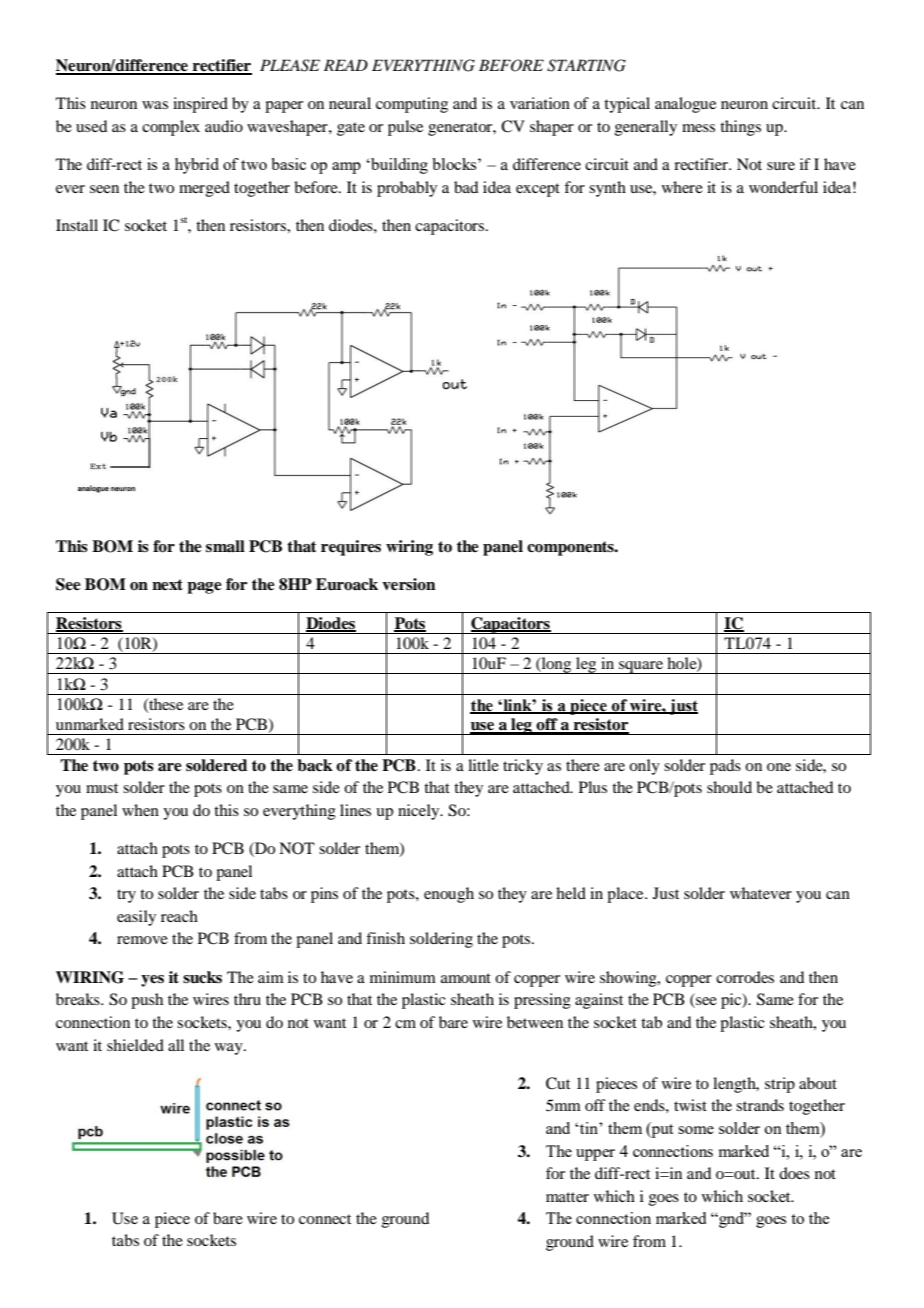 This screenshot has height=1308, width=924. What do you see at coordinates (140, 810) in the screenshot?
I see `when` at bounding box center [140, 810].
